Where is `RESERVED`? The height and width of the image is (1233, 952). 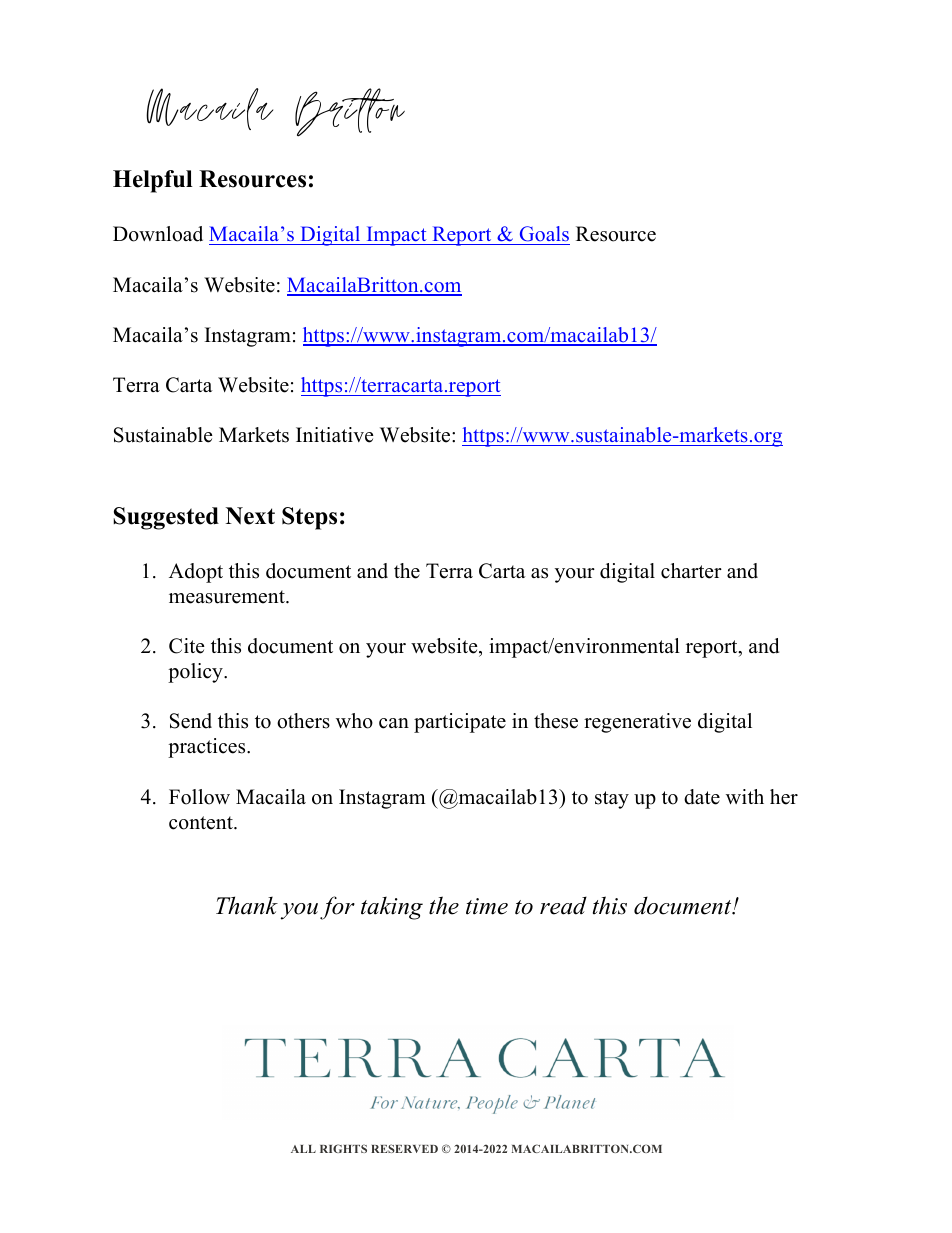
RESERVED is located at coordinates (404, 1148).
